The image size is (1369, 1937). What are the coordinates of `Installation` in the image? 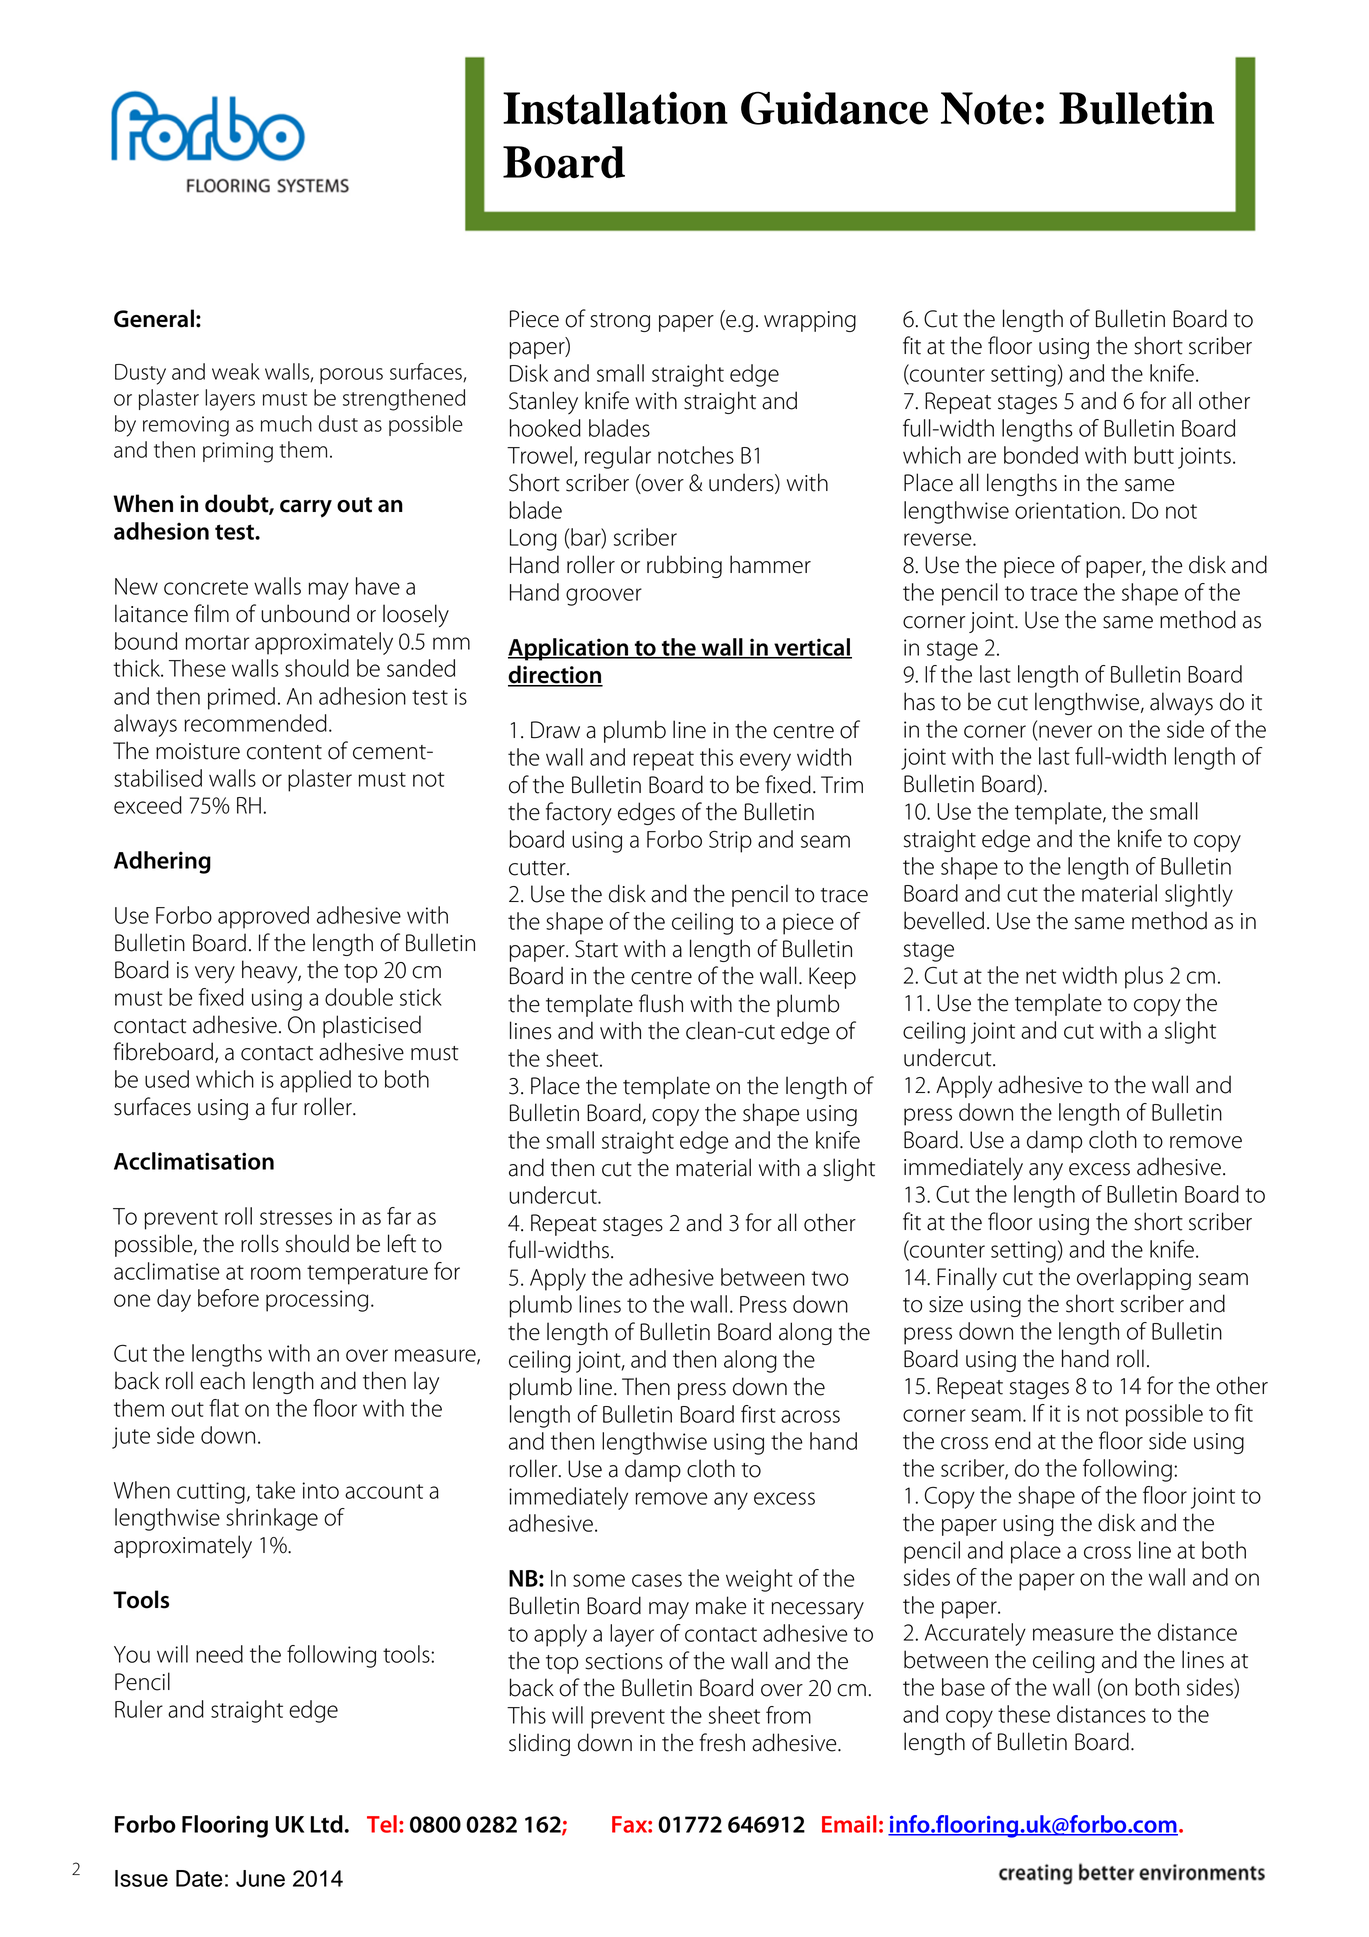 It's located at (615, 108).
